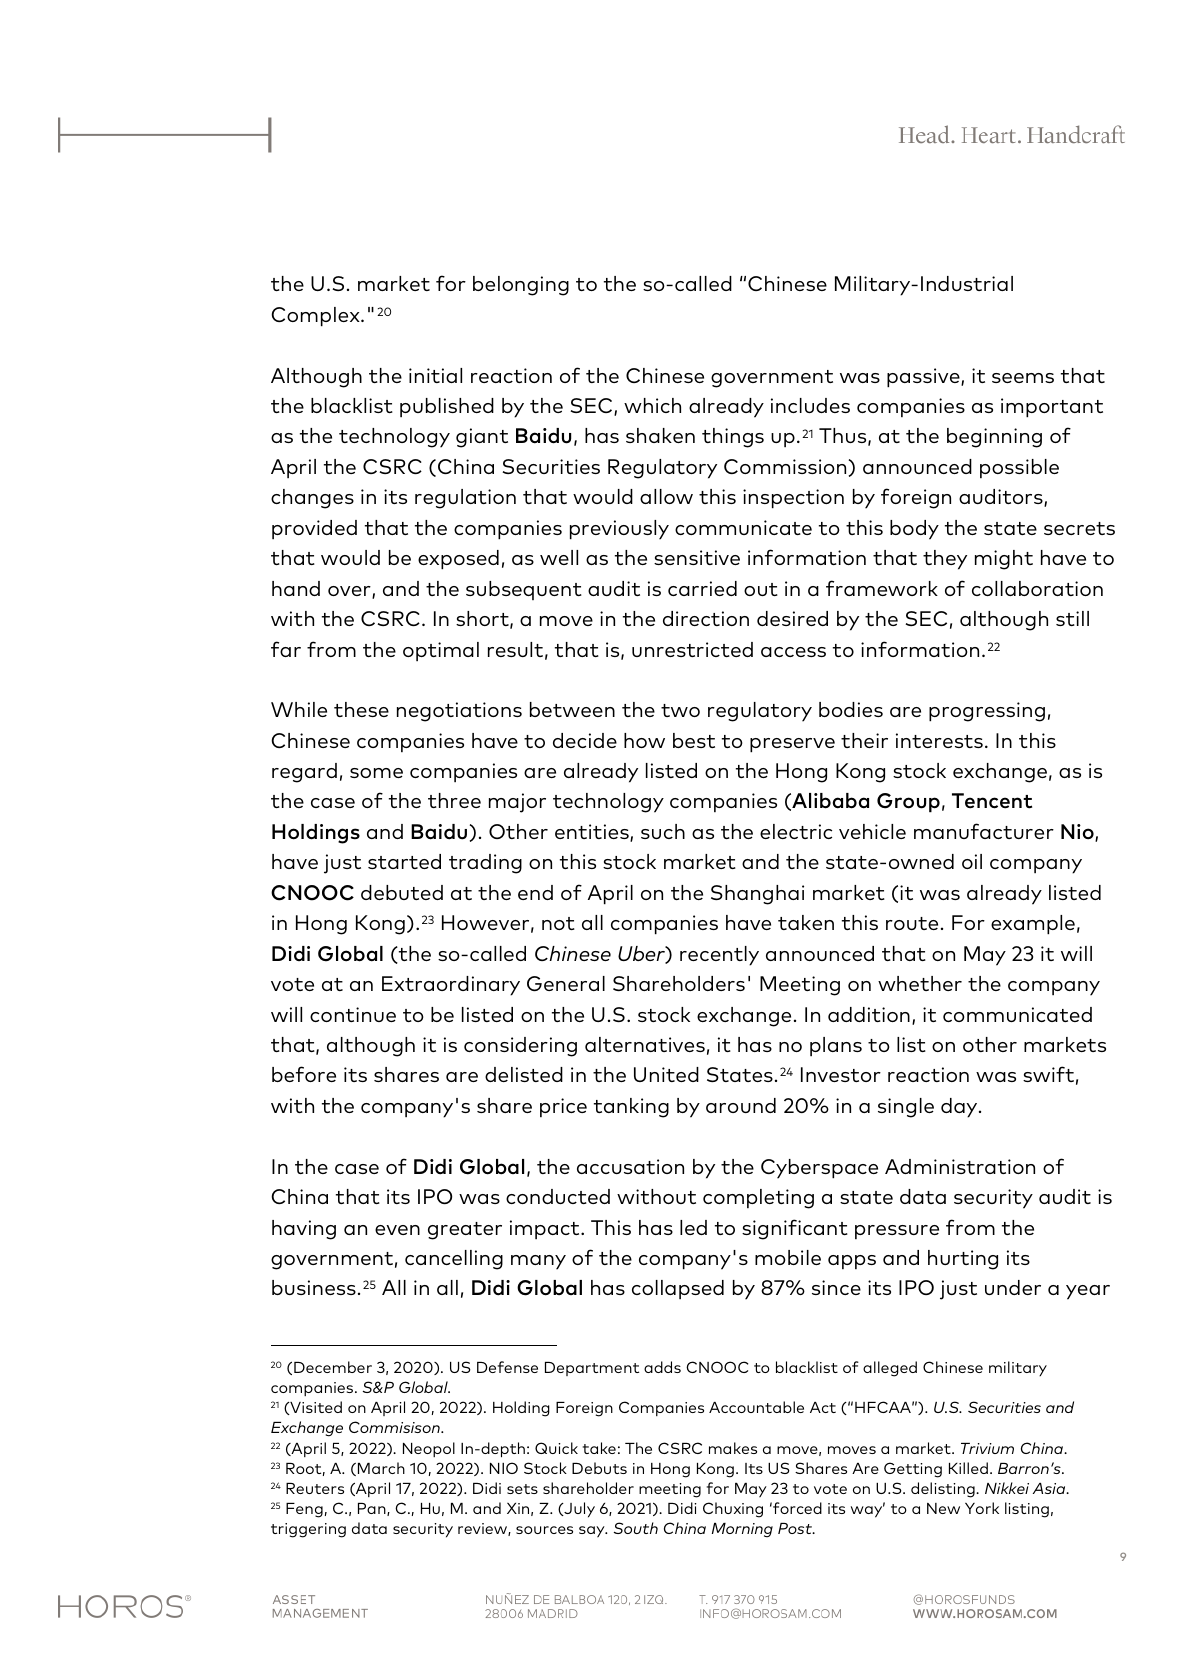  I want to click on two, so click(680, 710).
